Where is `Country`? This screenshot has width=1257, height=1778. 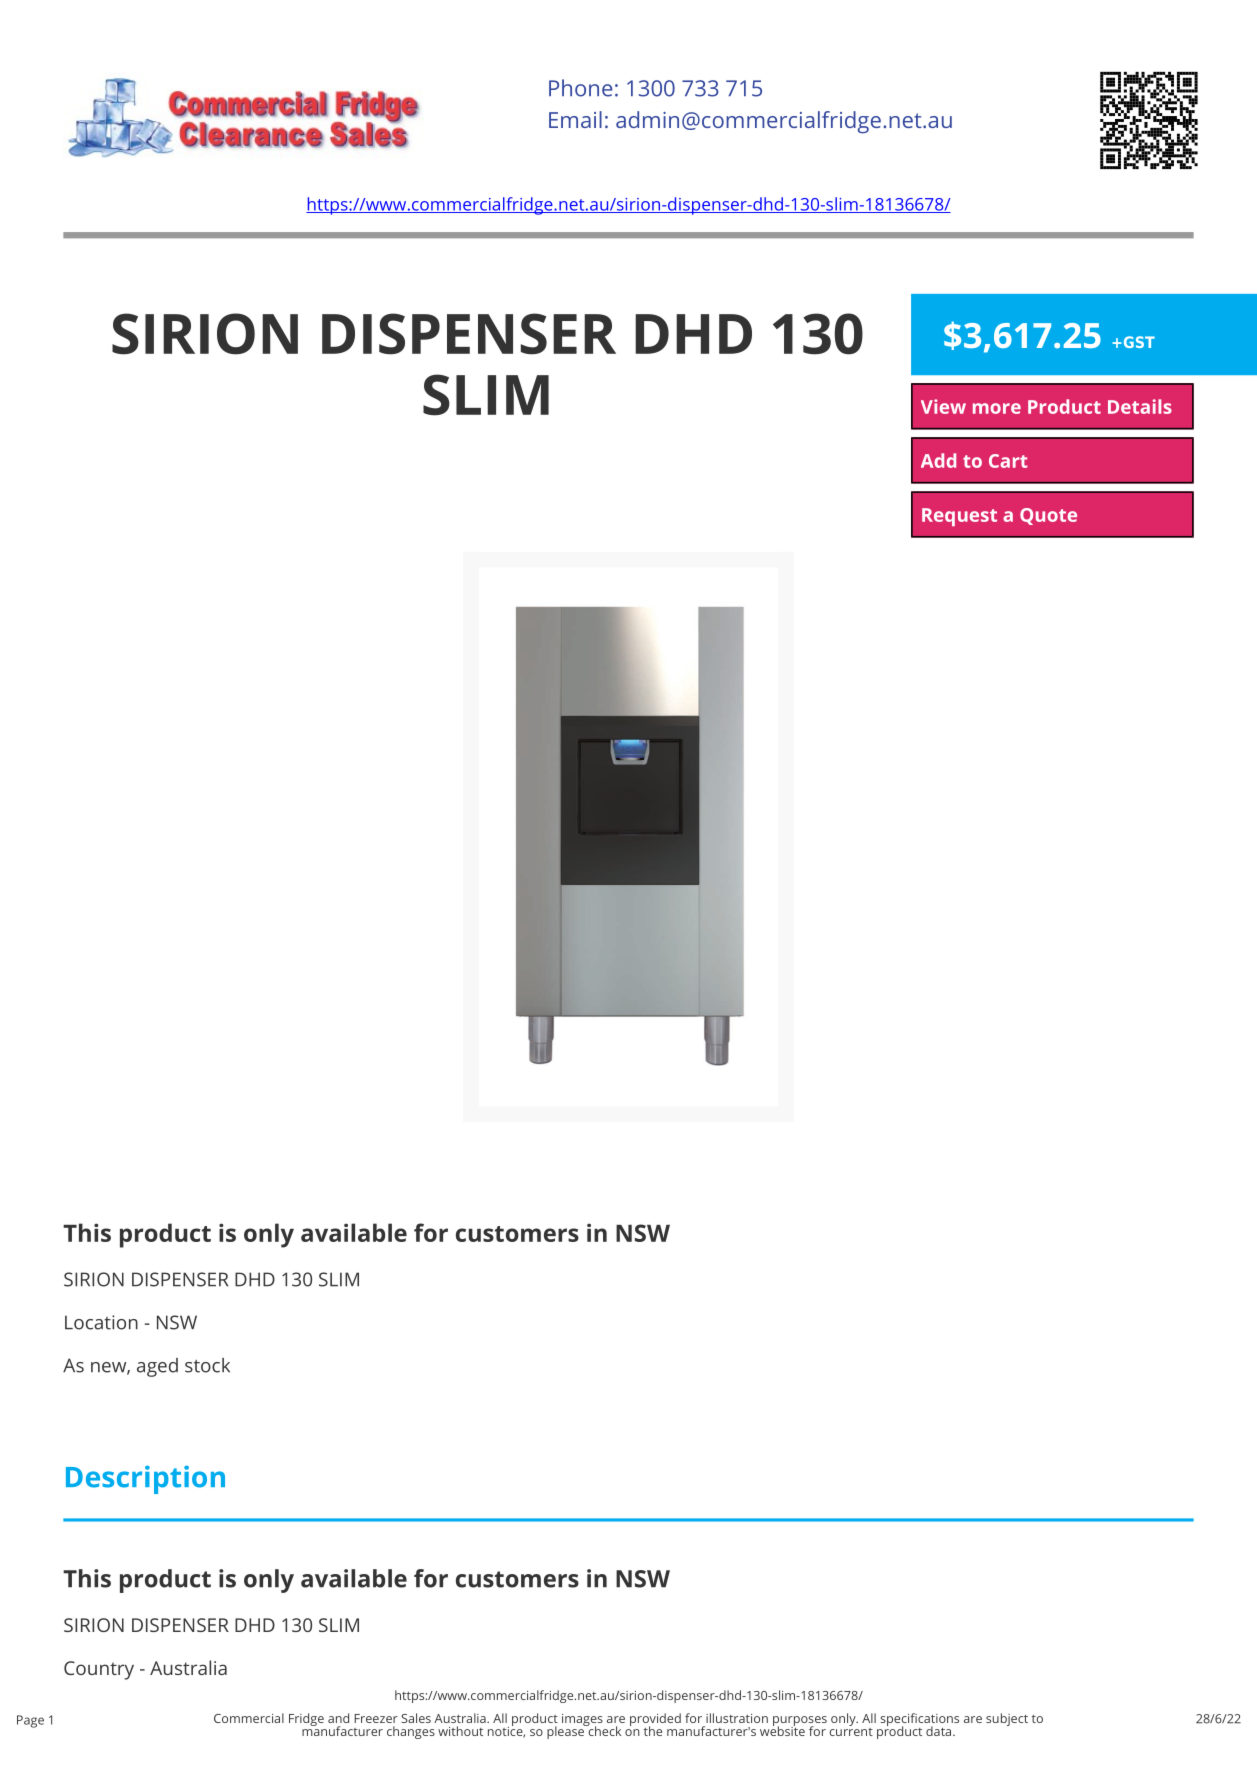 Country is located at coordinates (99, 1670).
